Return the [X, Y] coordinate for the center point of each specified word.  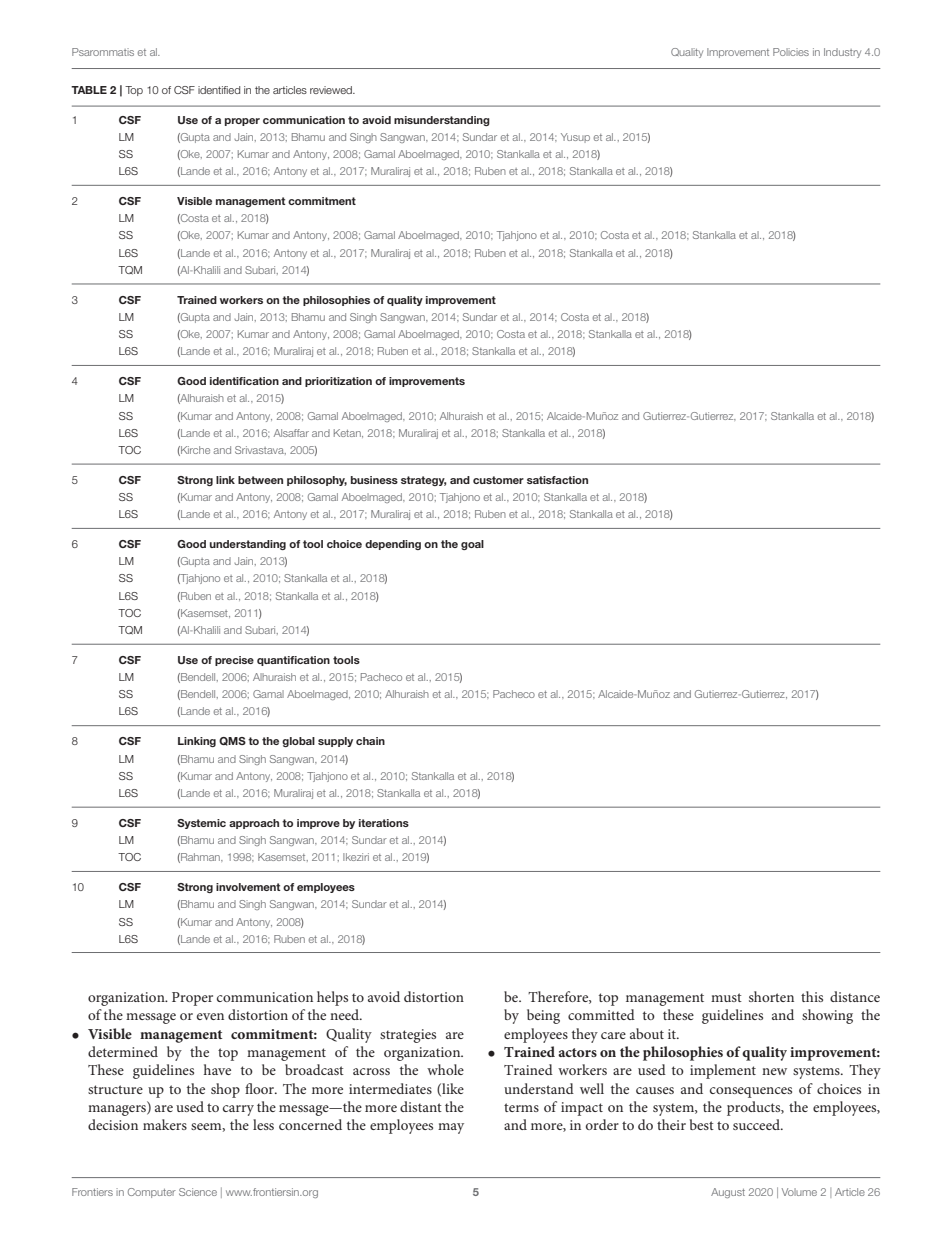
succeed [757, 1124]
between [260, 480]
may [451, 1128]
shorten [771, 996]
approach [254, 824]
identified [219, 90]
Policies [791, 52]
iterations [384, 823]
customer [498, 480]
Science [198, 1192]
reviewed [332, 90]
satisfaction [557, 480]
